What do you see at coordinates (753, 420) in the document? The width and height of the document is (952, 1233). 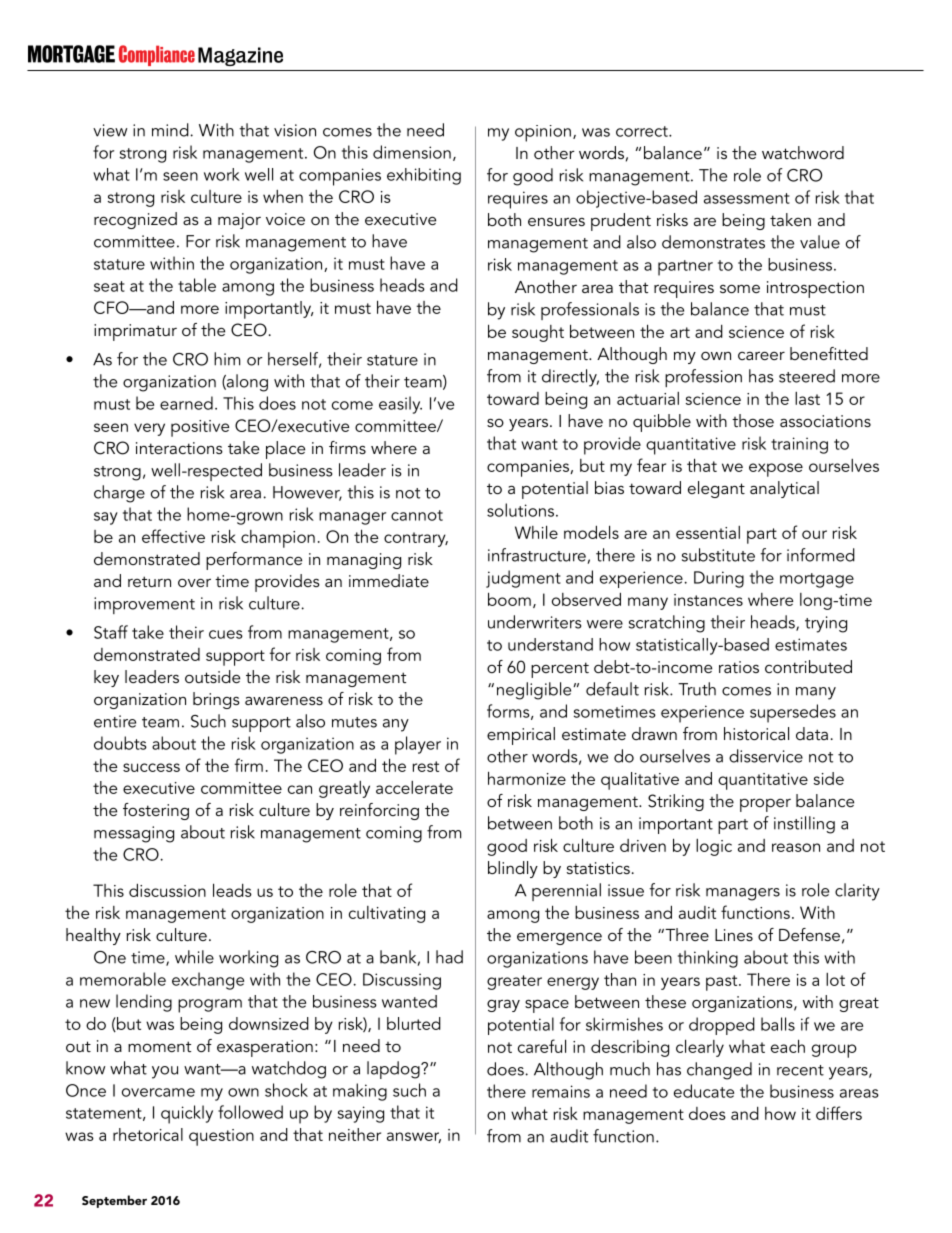 I see `those` at bounding box center [753, 420].
